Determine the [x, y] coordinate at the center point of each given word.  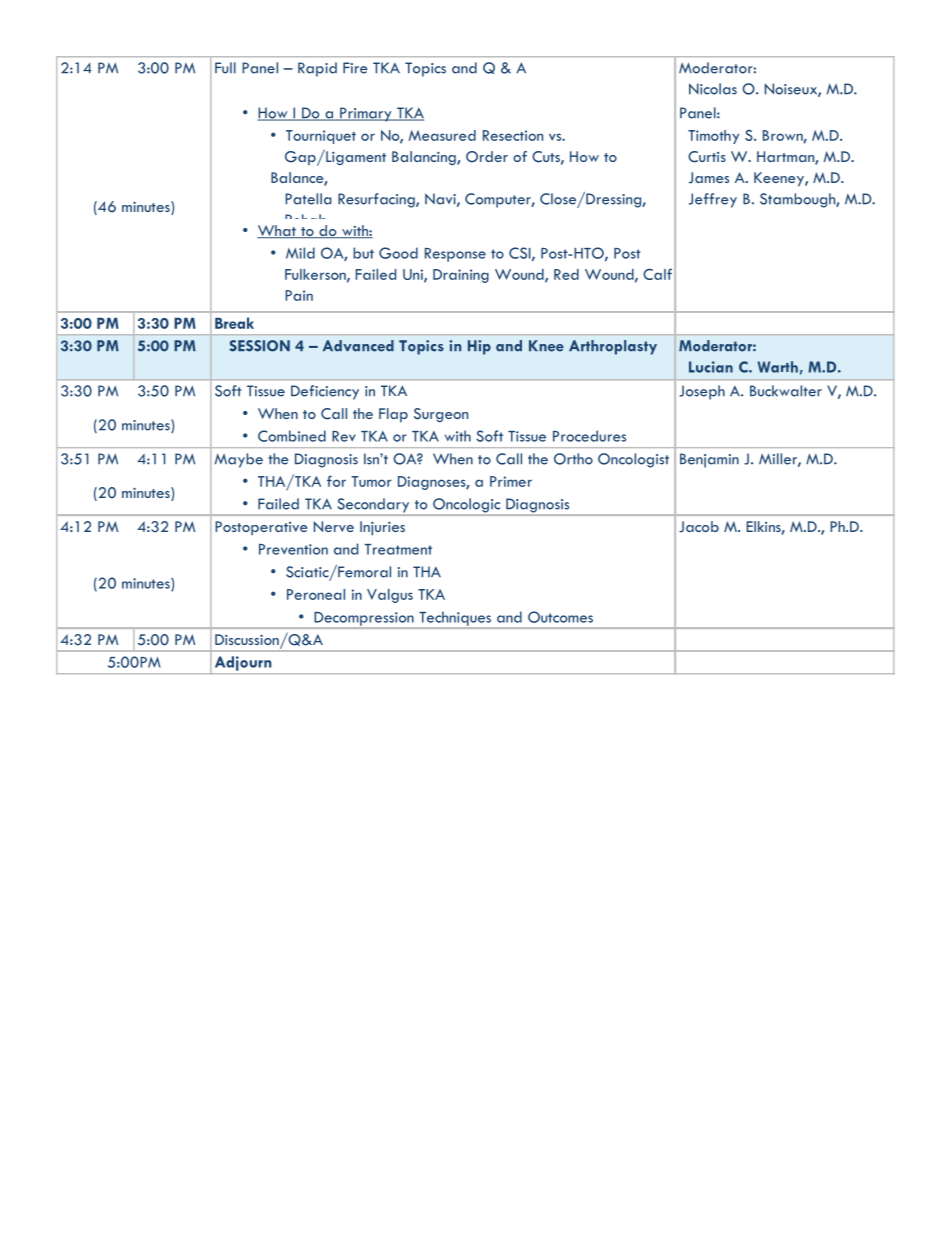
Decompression [364, 620]
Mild [300, 253]
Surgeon [441, 415]
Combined [292, 436]
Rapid [317, 69]
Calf [657, 274]
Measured [442, 135]
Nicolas [713, 89]
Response [455, 255]
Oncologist [633, 460]
